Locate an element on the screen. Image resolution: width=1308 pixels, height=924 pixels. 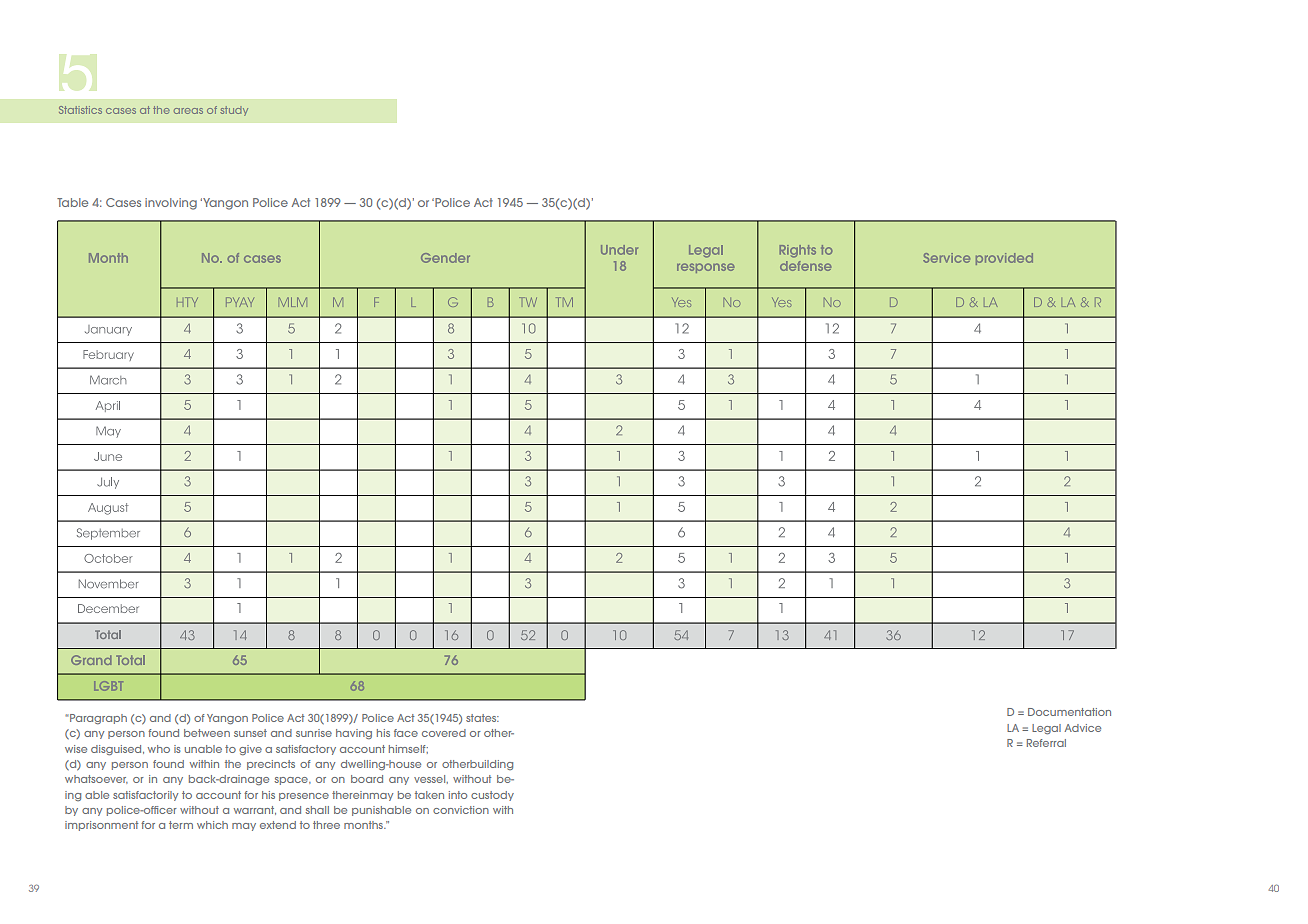
areas is located at coordinates (188, 111).
